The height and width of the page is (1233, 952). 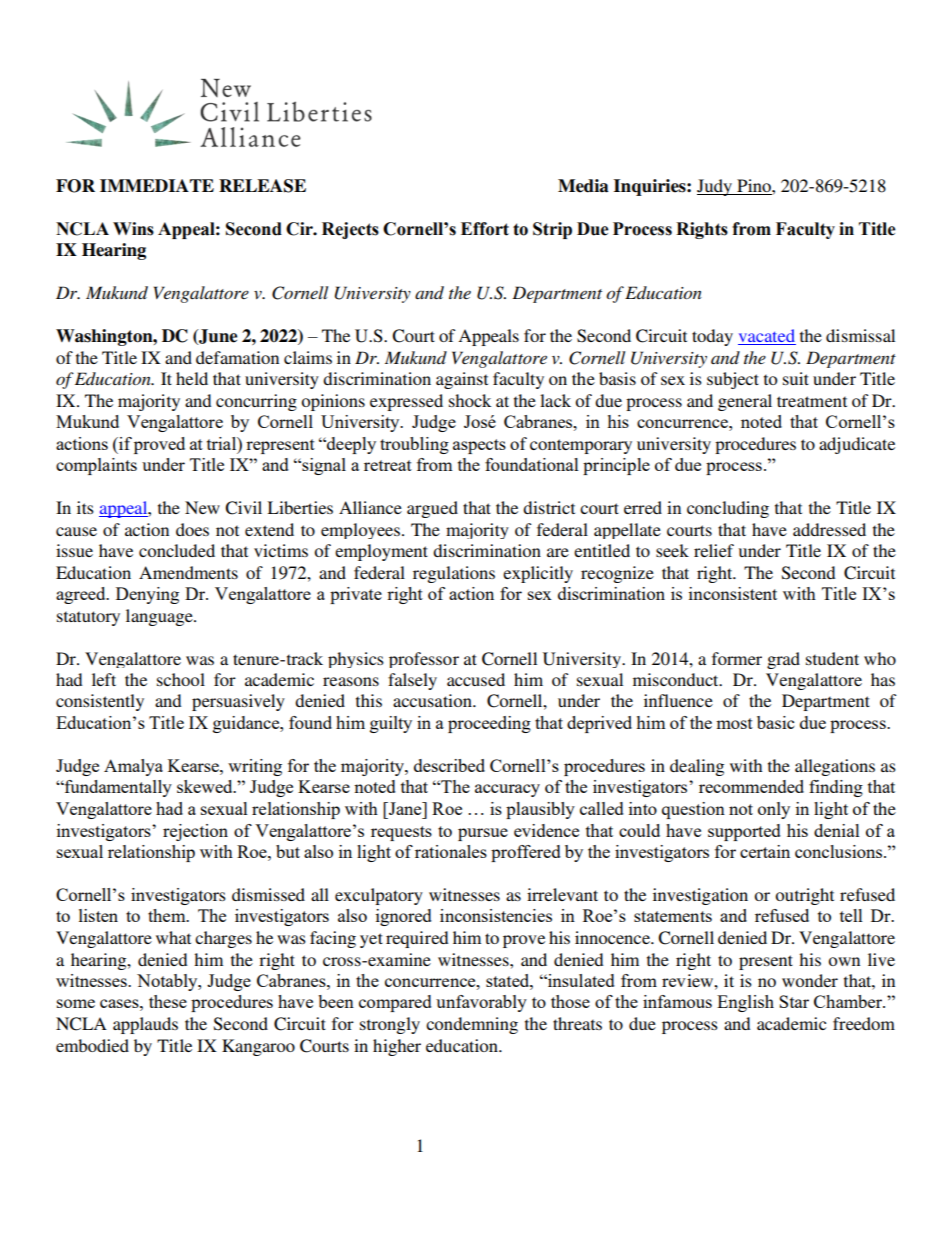 I want to click on Effort, so click(x=485, y=229).
